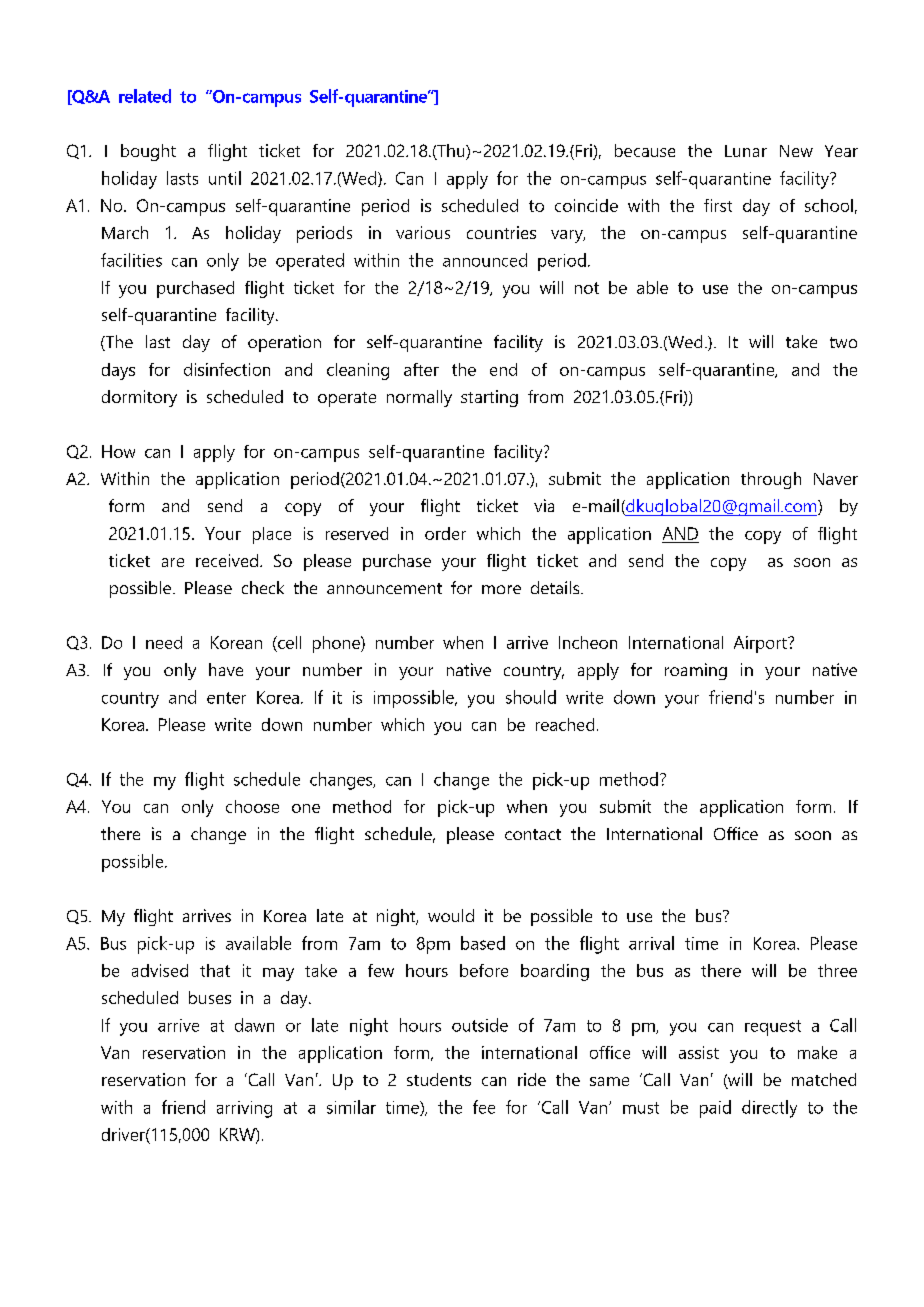 This document has width=924, height=1307. I want to click on through, so click(771, 480).
